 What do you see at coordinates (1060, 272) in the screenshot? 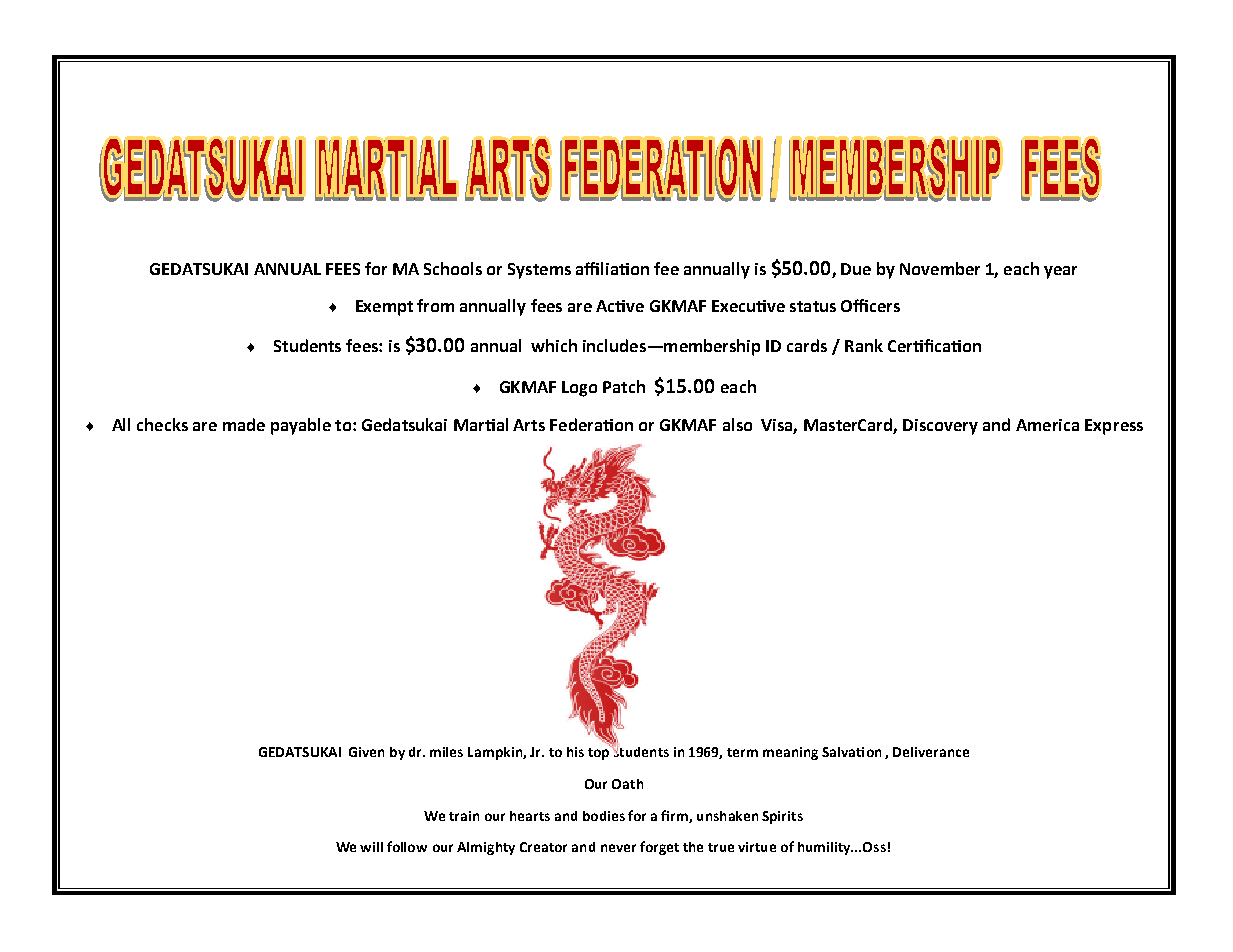
I see `year` at bounding box center [1060, 272].
